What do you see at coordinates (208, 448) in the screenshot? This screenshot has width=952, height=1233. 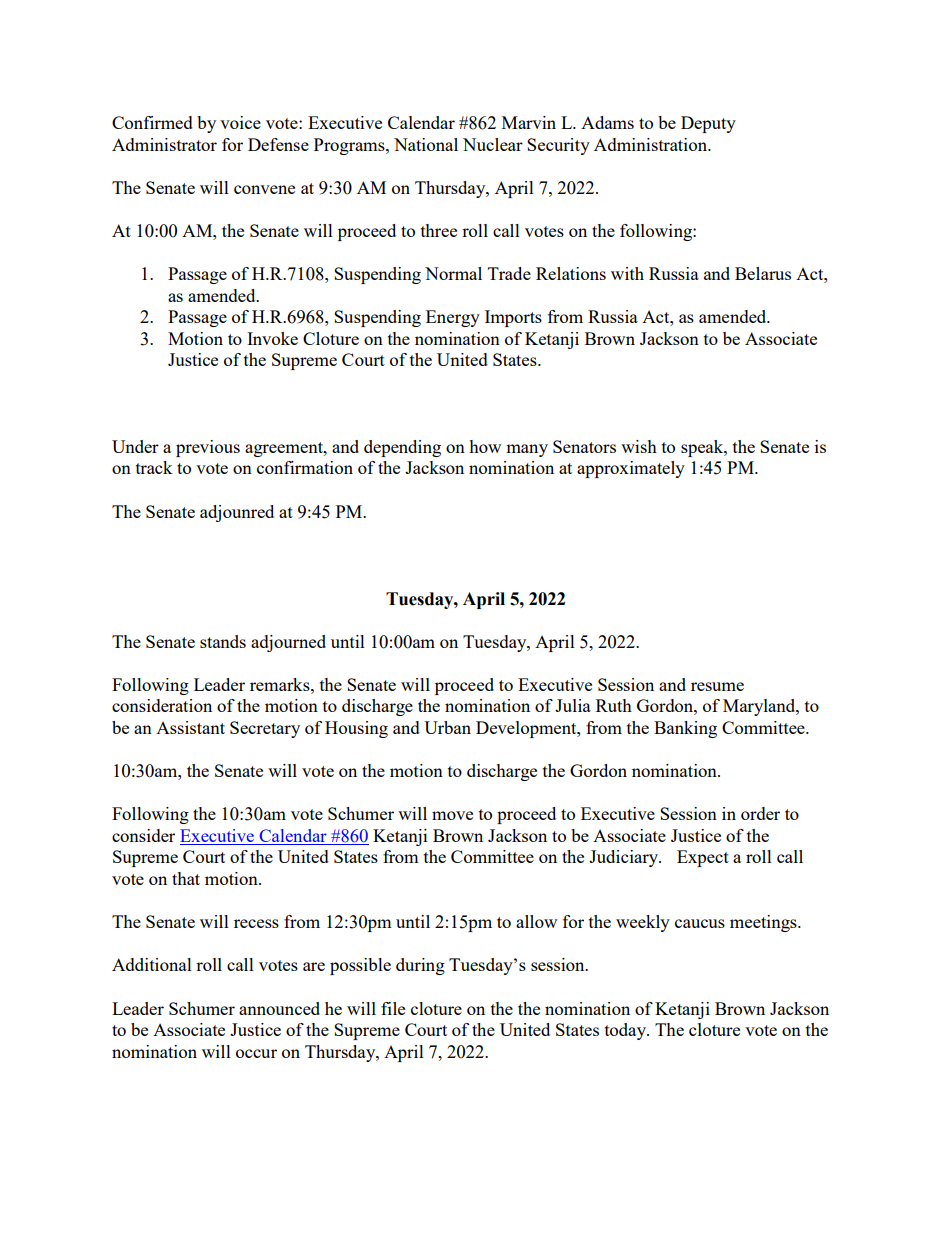 I see `previous` at bounding box center [208, 448].
